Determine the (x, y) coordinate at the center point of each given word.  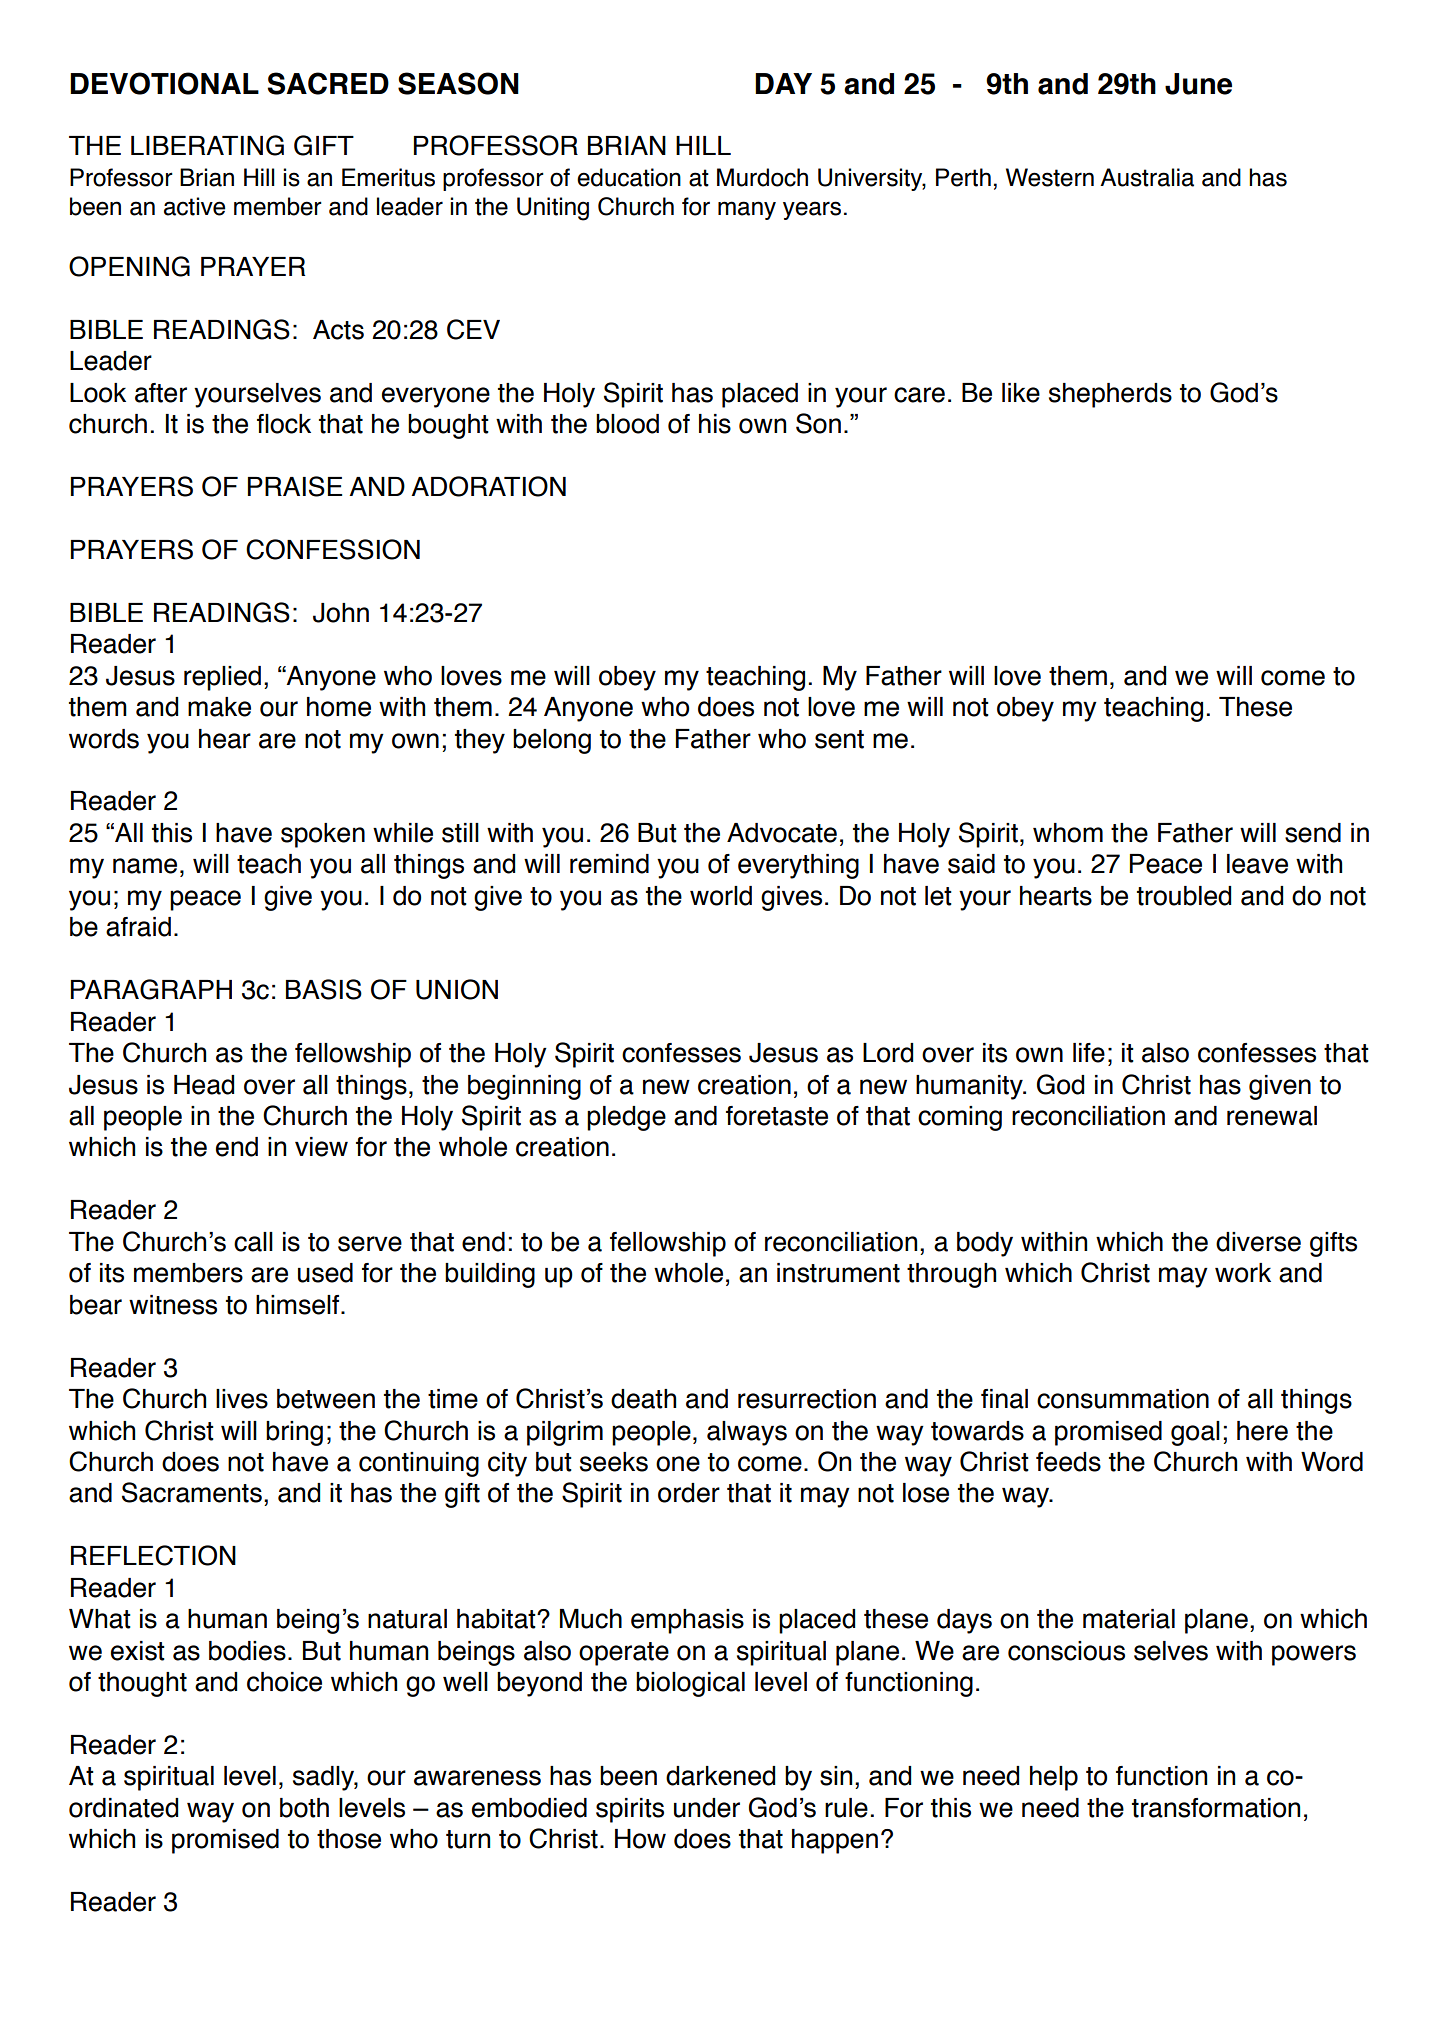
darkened (720, 1776)
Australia (1147, 177)
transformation (1216, 1808)
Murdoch (762, 177)
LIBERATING (207, 145)
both (304, 1808)
